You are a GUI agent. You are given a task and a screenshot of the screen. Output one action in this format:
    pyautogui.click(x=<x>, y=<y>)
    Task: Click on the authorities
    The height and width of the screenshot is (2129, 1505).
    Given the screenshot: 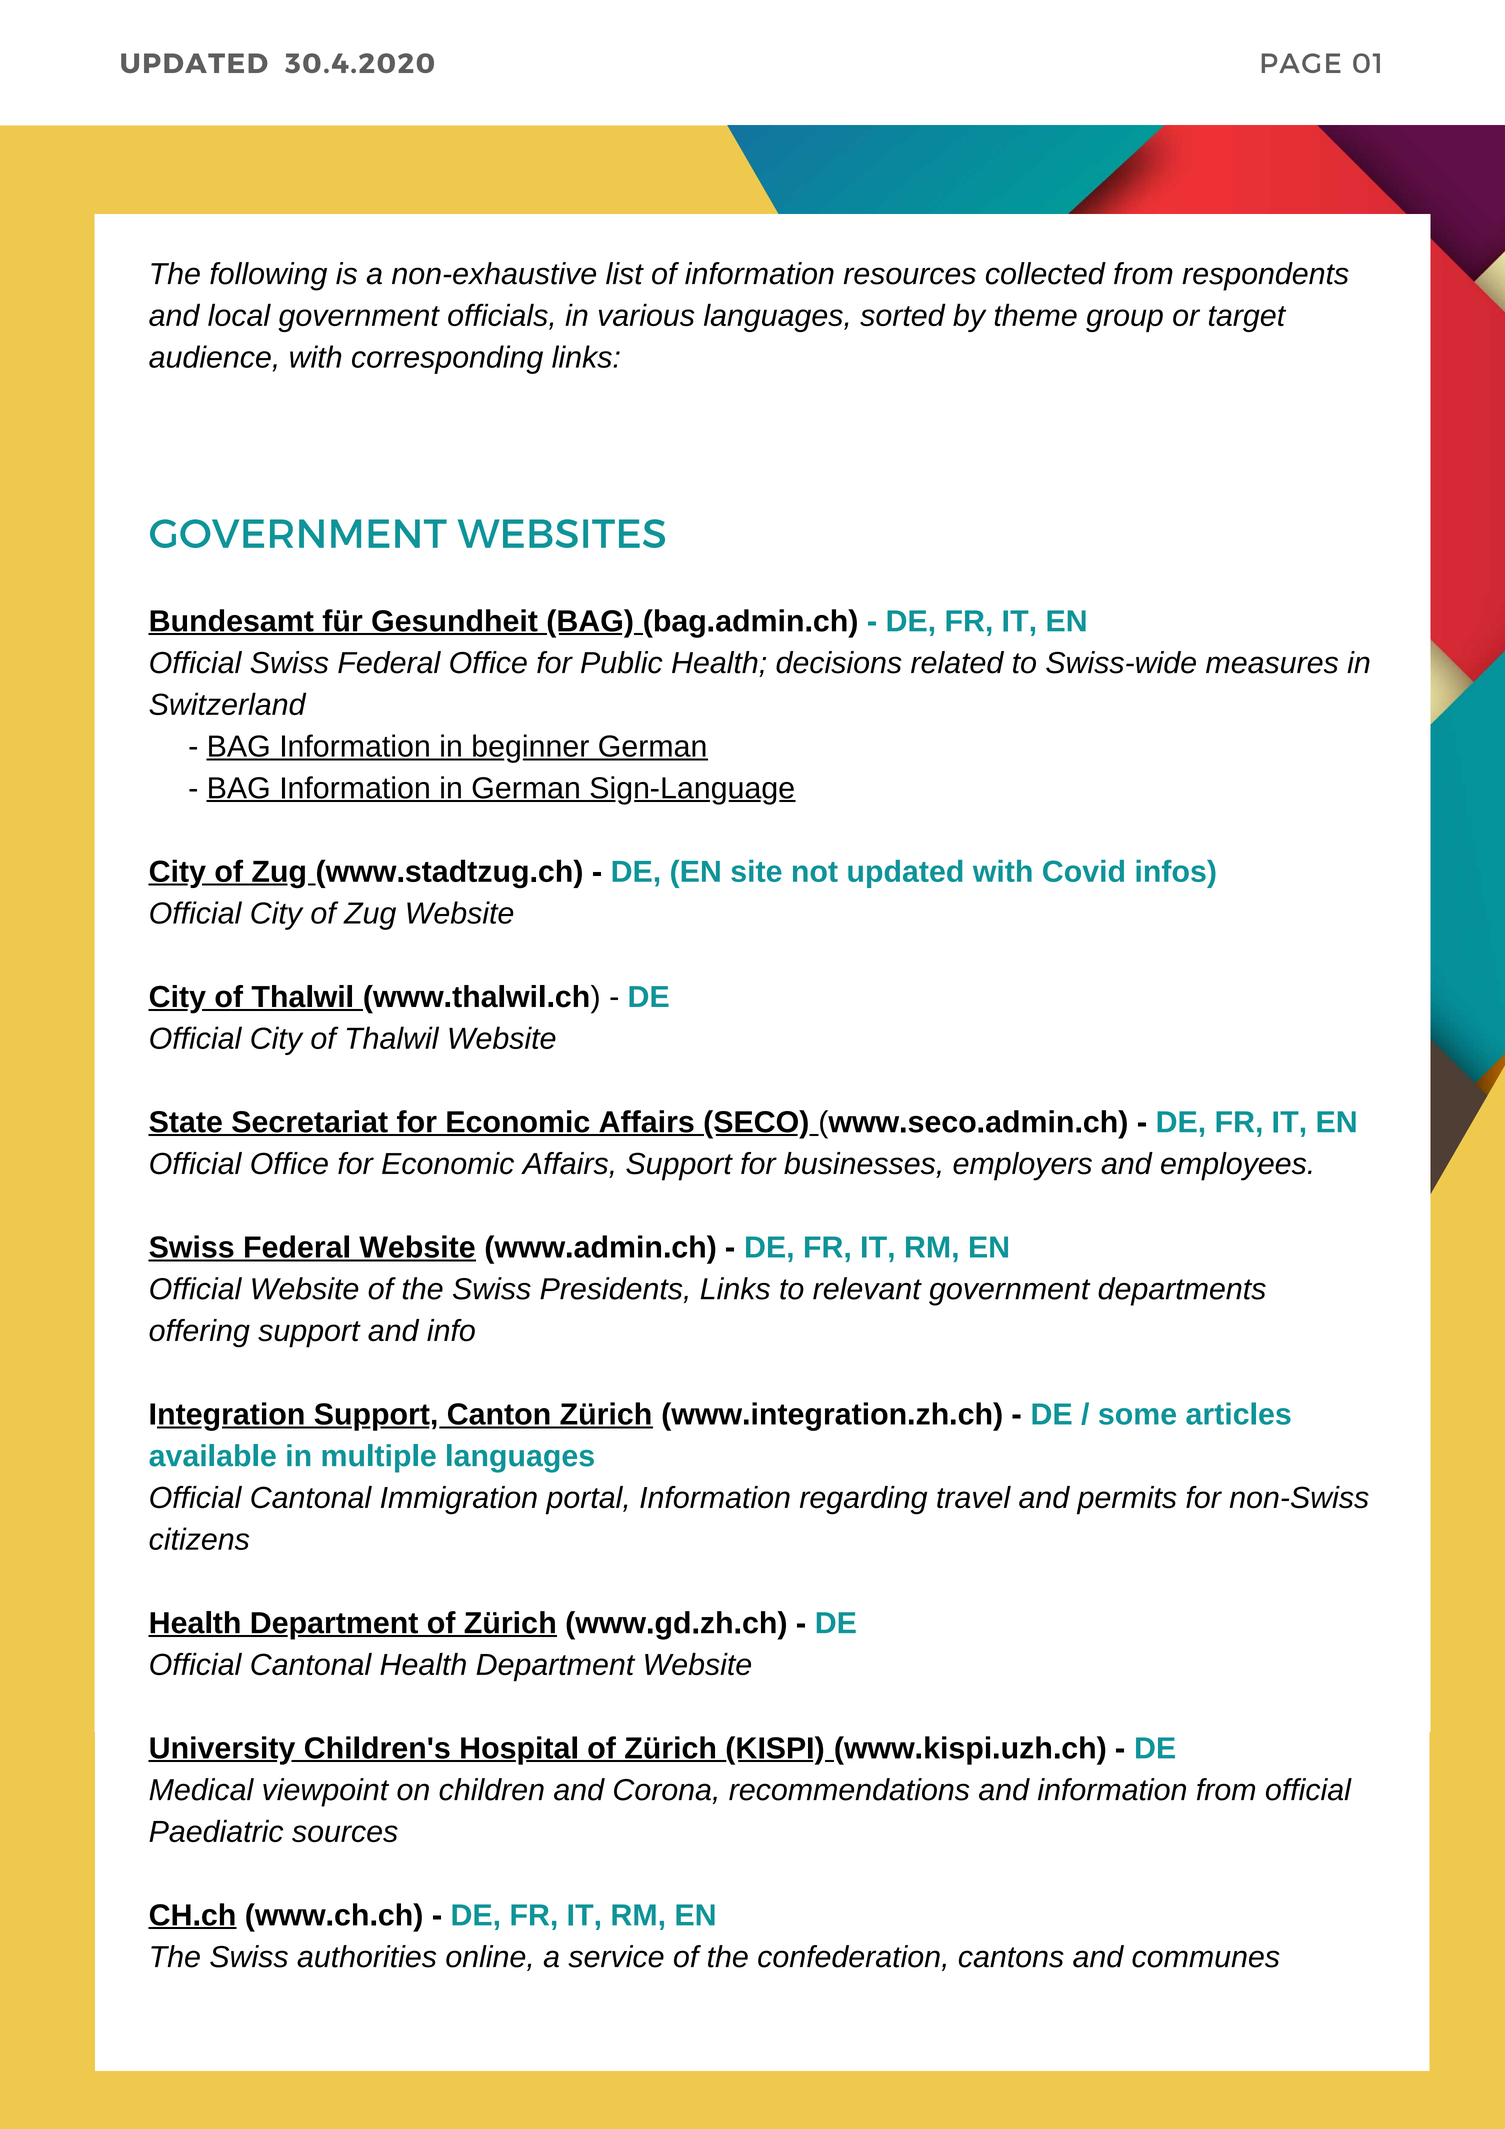 What is the action you would take?
    pyautogui.click(x=366, y=1956)
